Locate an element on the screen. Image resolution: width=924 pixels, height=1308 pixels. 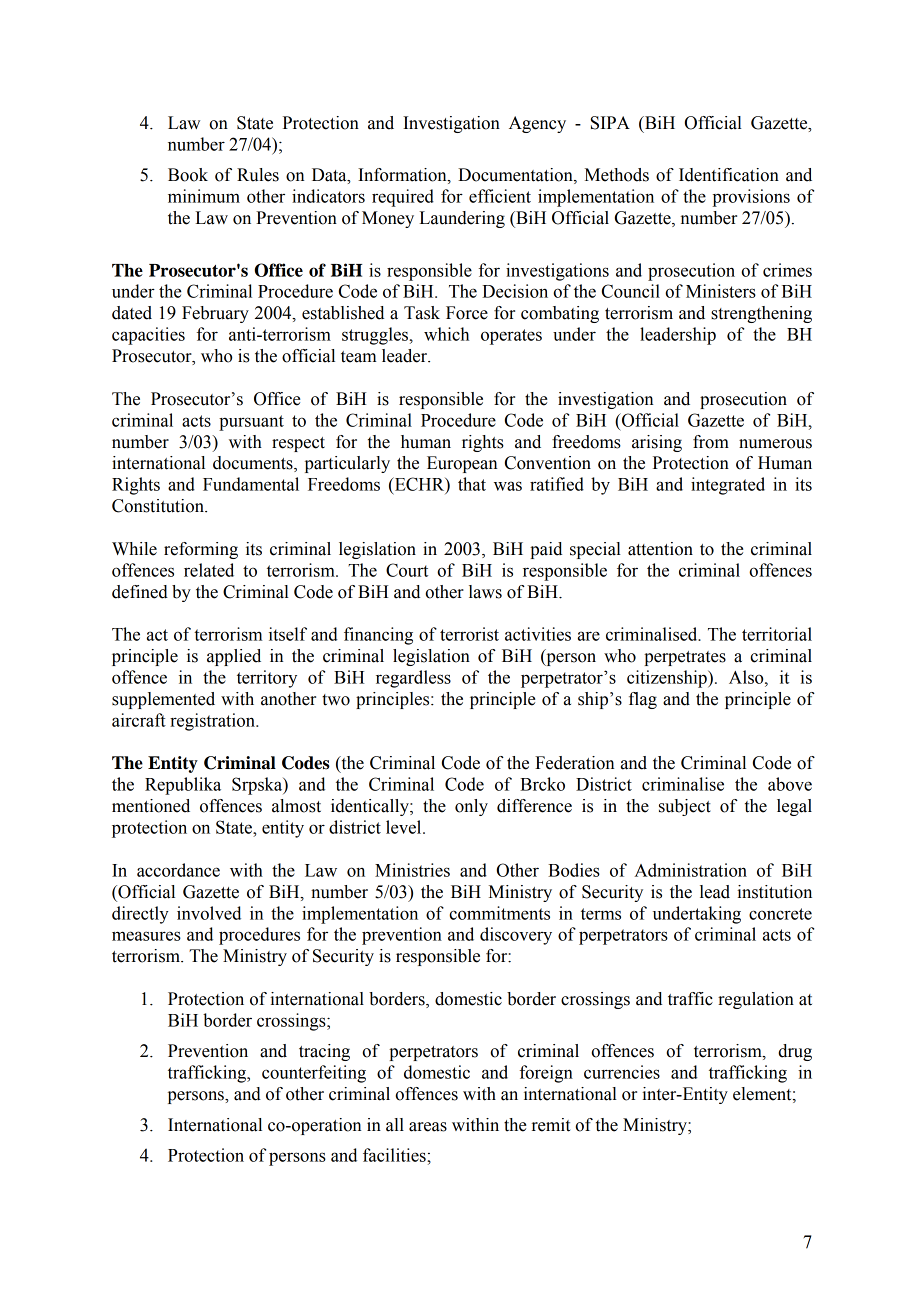
integrated is located at coordinates (728, 486).
